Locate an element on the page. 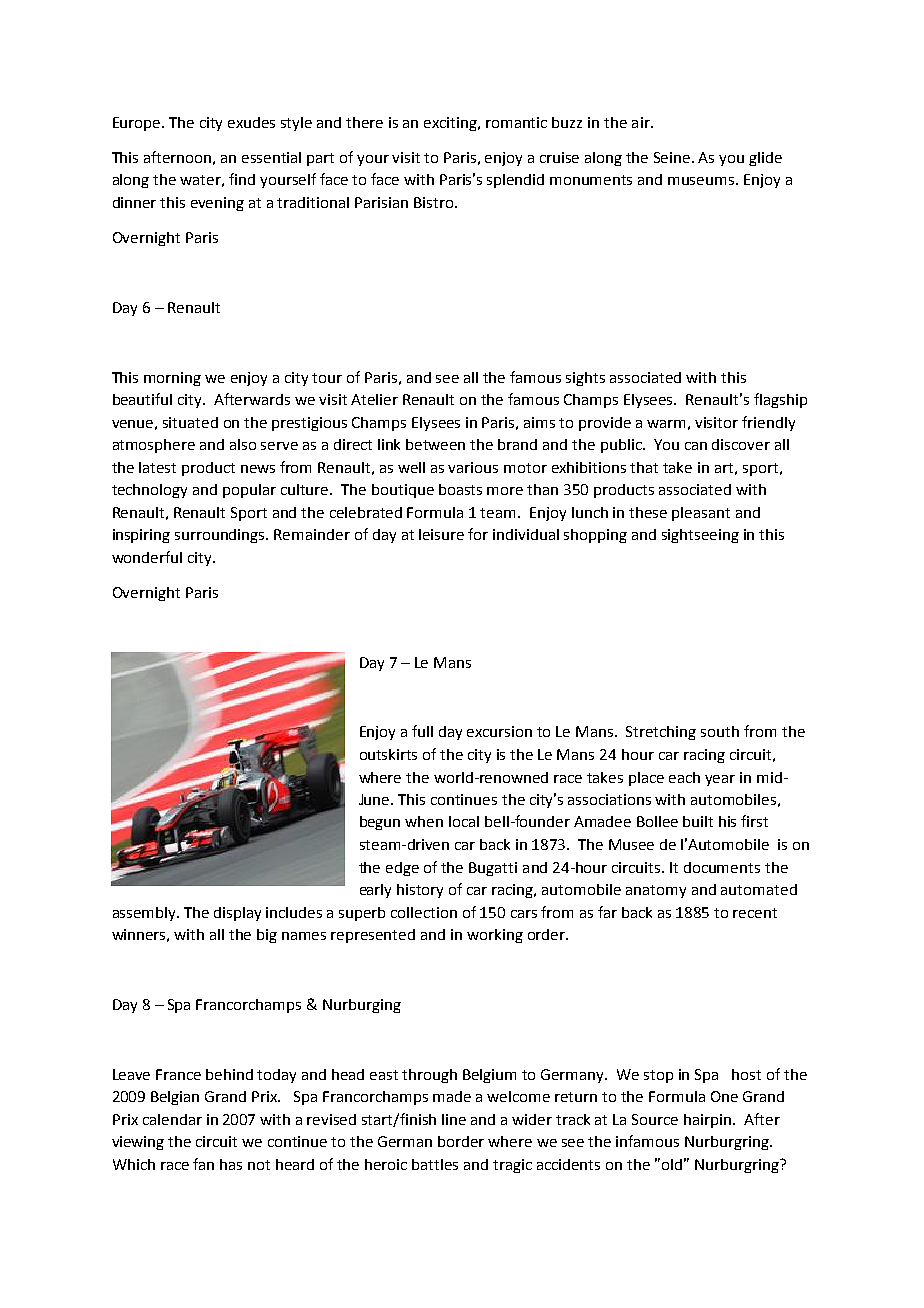 This image has width=924, height=1308. popular is located at coordinates (249, 491).
